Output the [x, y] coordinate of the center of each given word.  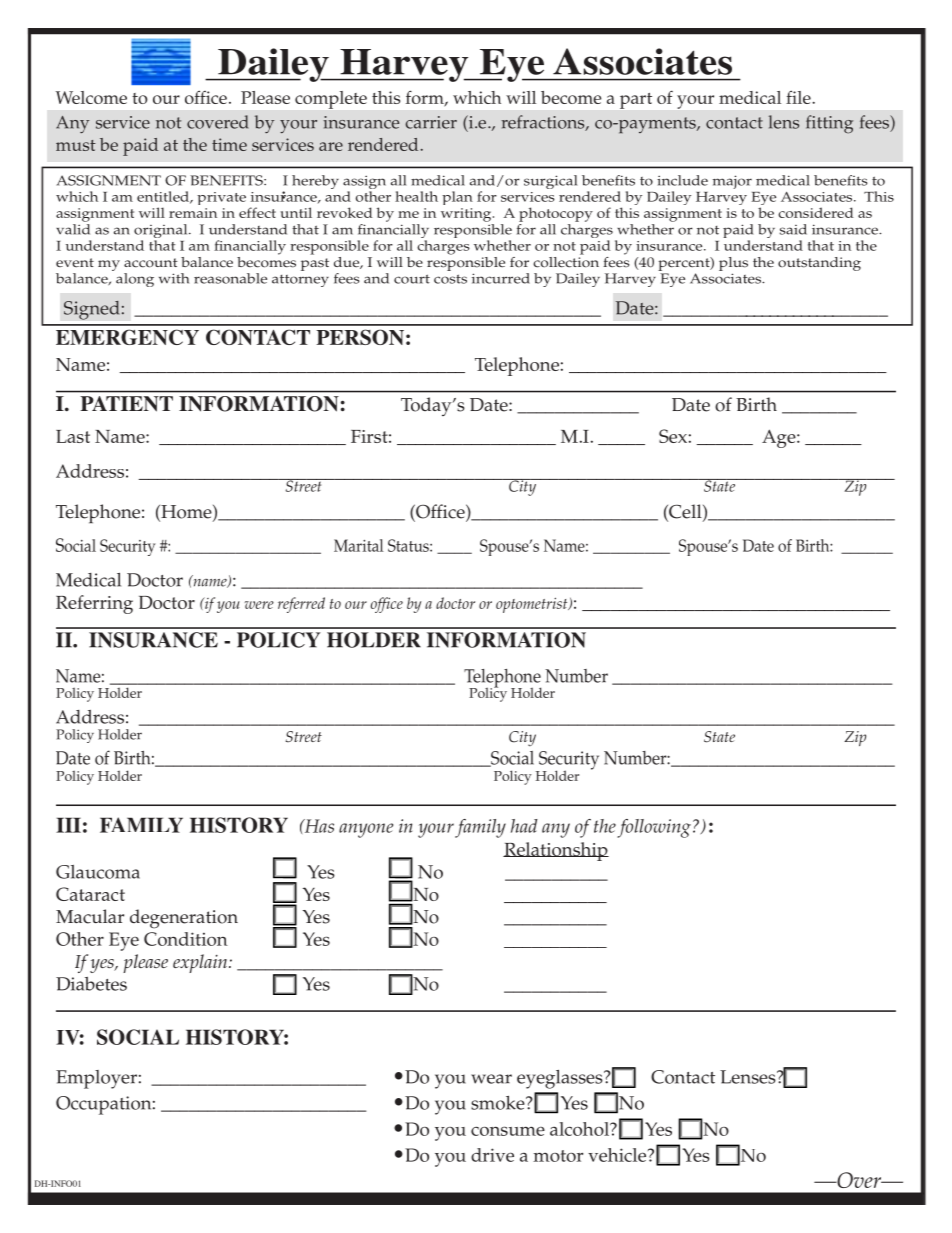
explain [201, 963]
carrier [431, 122]
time [229, 144]
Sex [673, 436]
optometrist [533, 605]
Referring [94, 604]
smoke [499, 1103]
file [799, 97]
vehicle [618, 1155]
